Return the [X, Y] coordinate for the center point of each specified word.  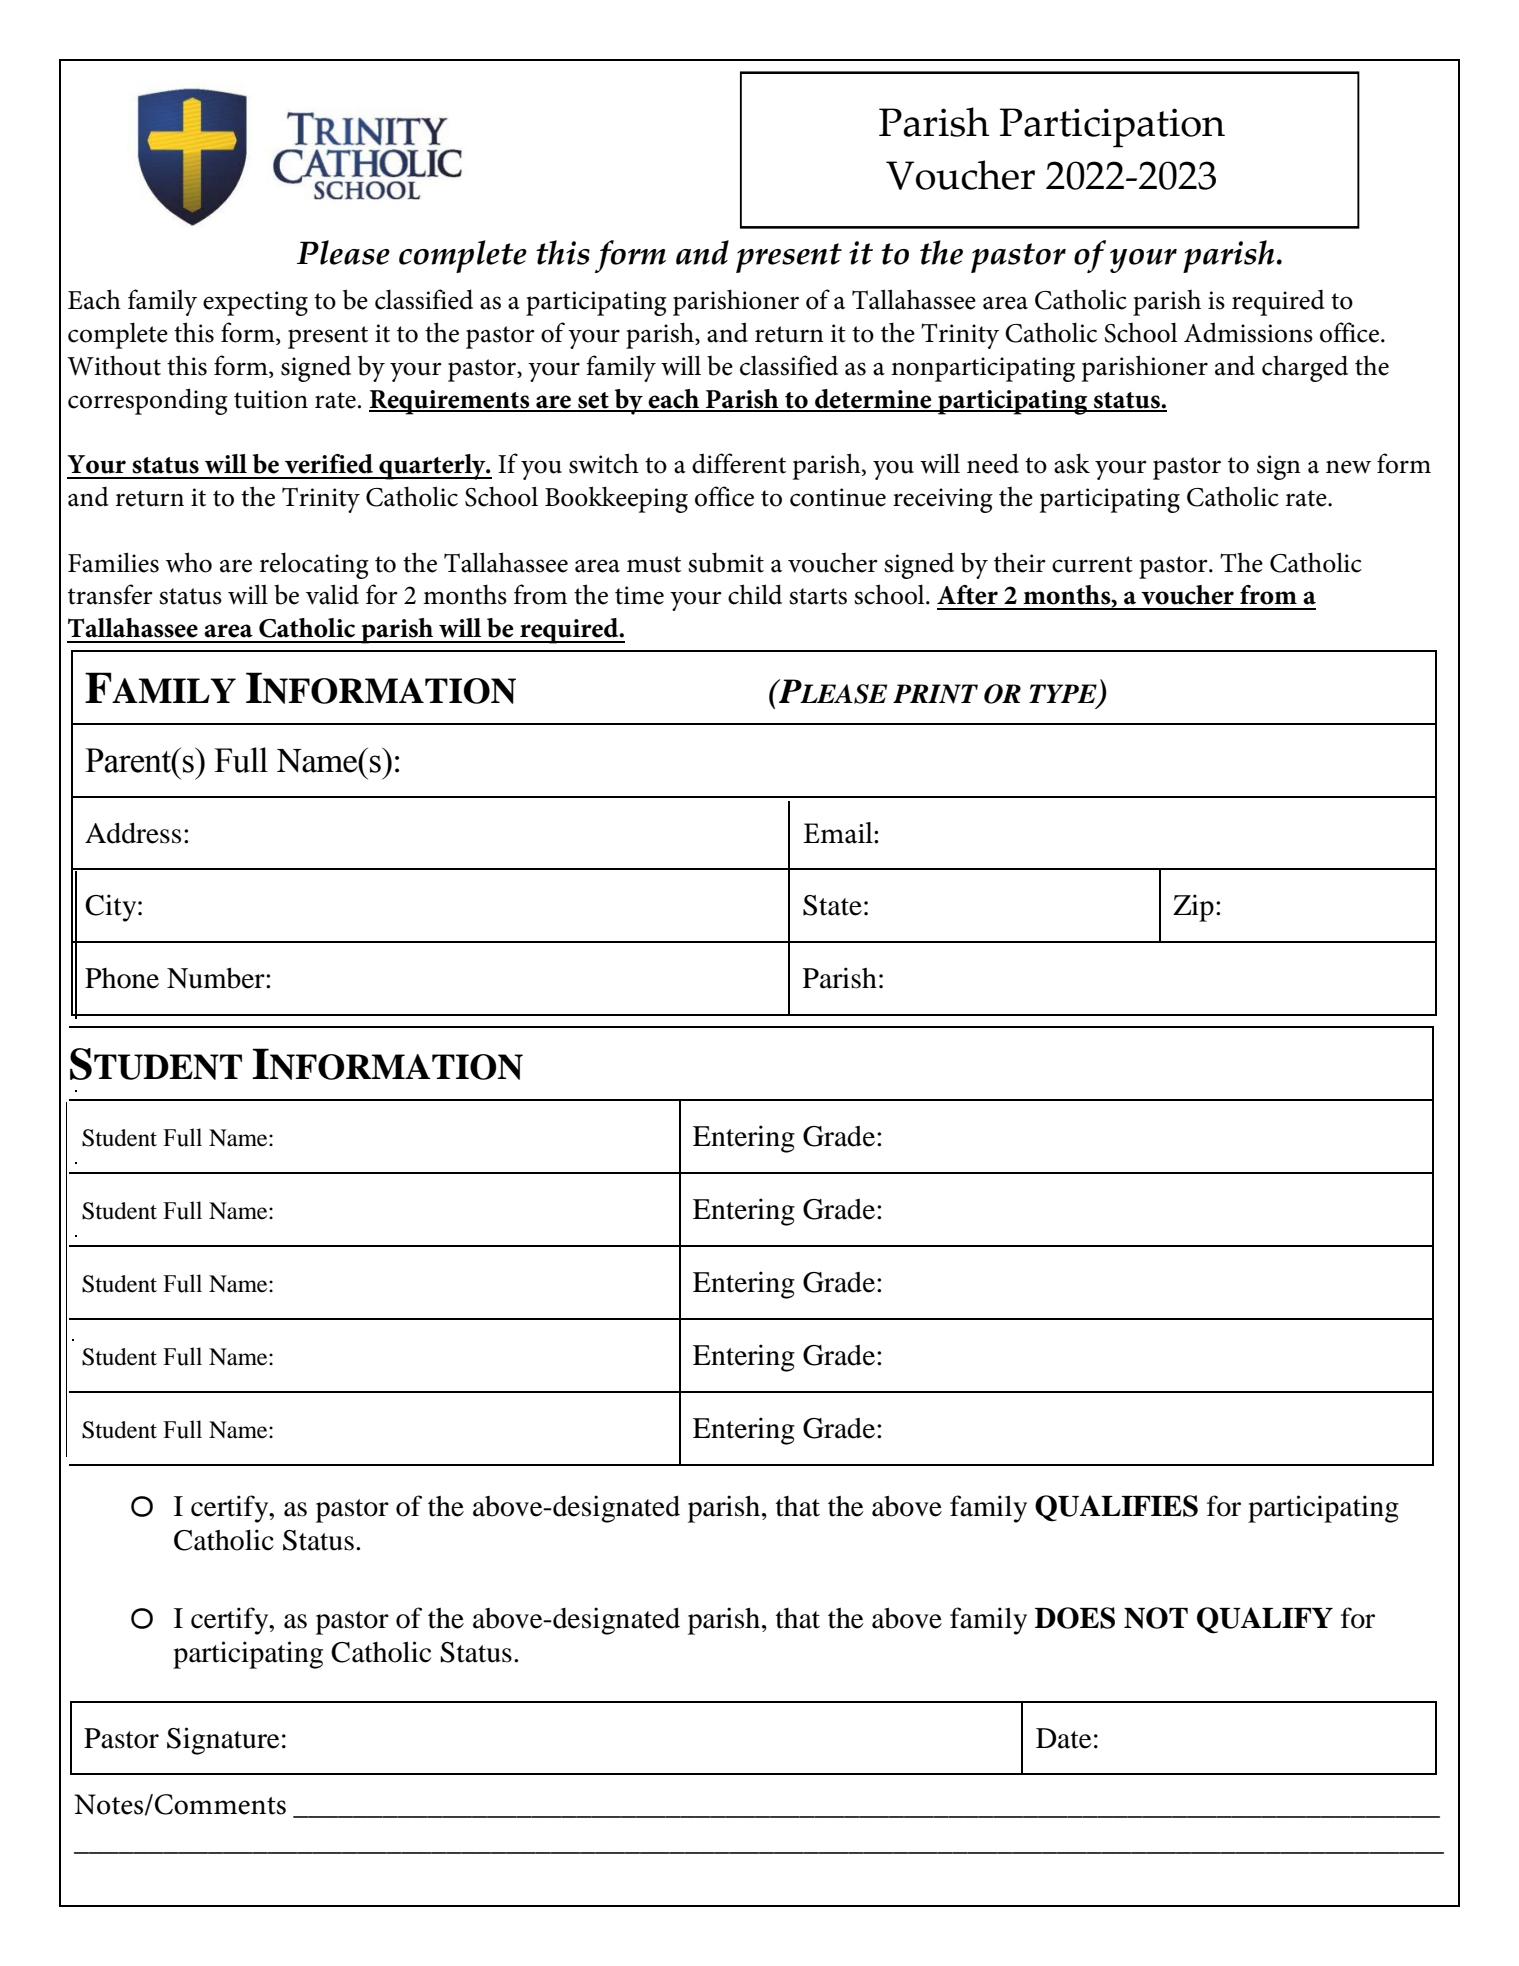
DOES [1075, 1618]
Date [1064, 1738]
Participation [1112, 128]
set [593, 401]
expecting [255, 303]
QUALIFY [1265, 1620]
